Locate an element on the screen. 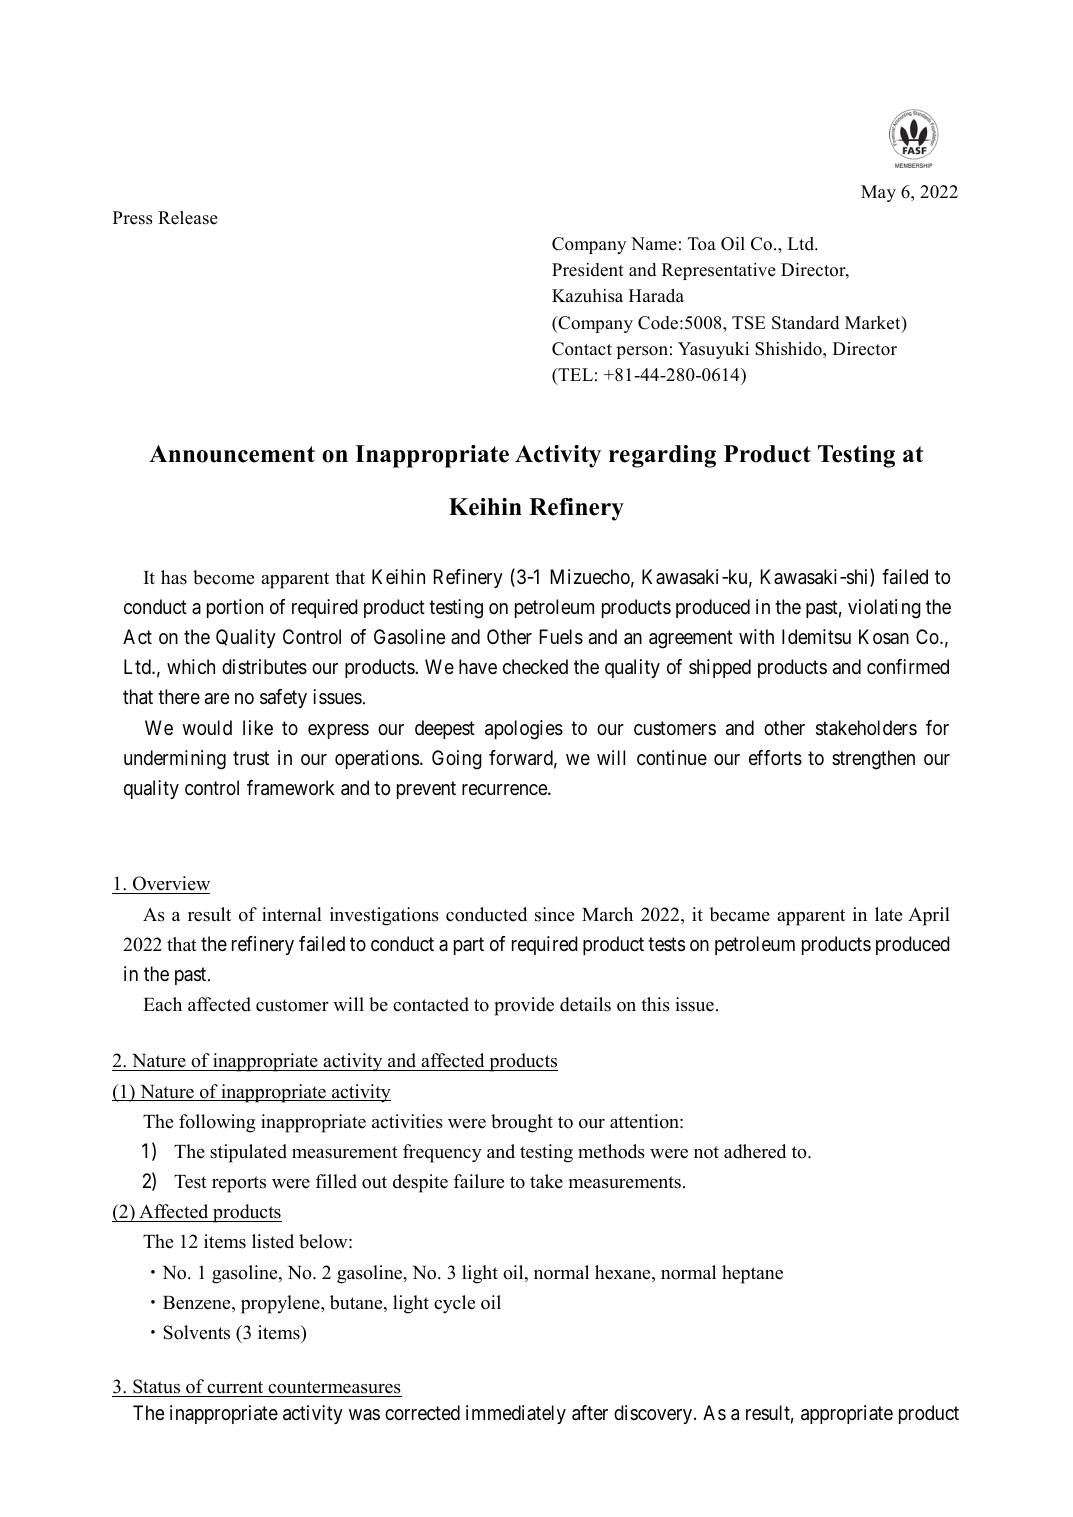  immediately is located at coordinates (516, 1414).
